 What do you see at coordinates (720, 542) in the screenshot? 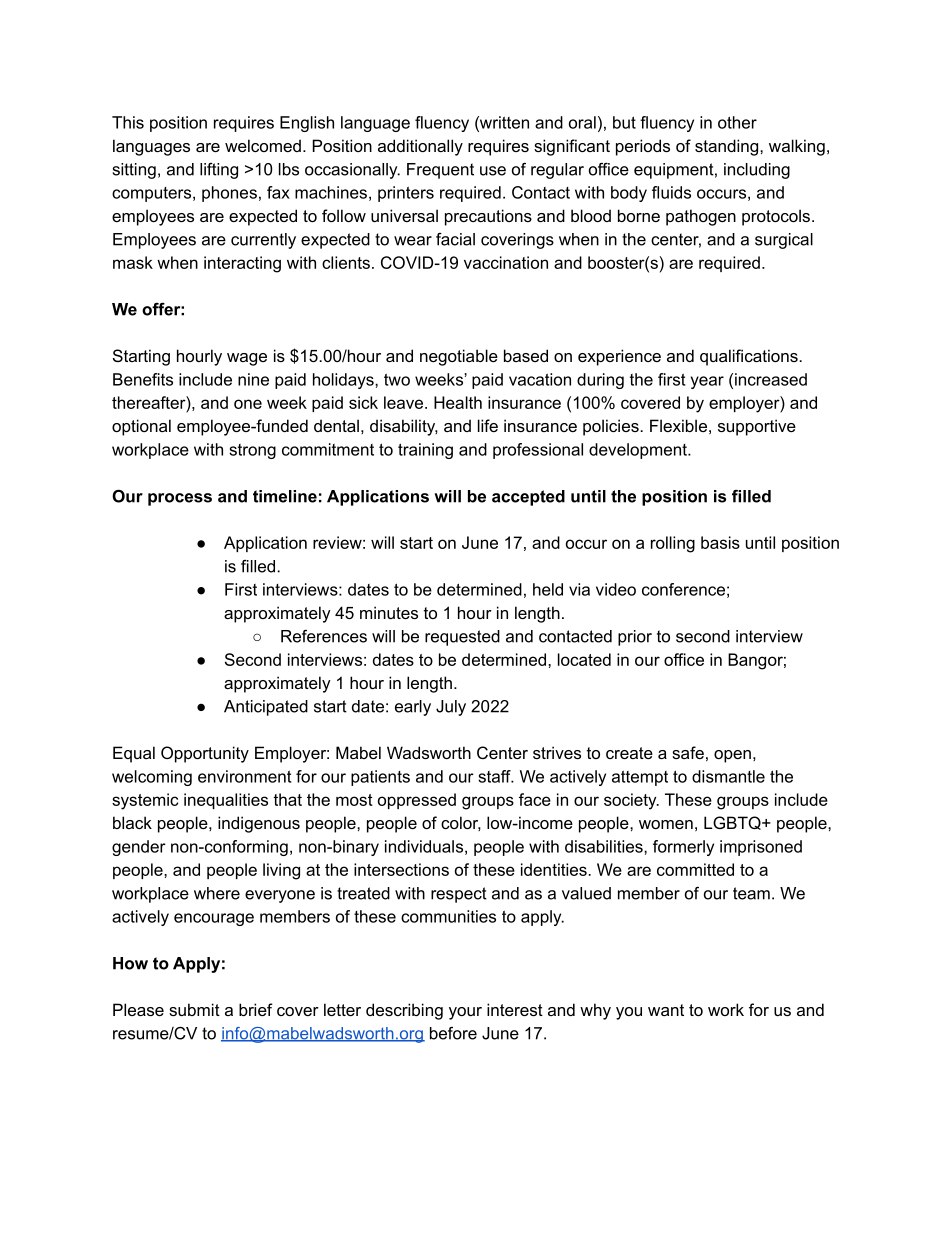
I see `basis` at bounding box center [720, 542].
